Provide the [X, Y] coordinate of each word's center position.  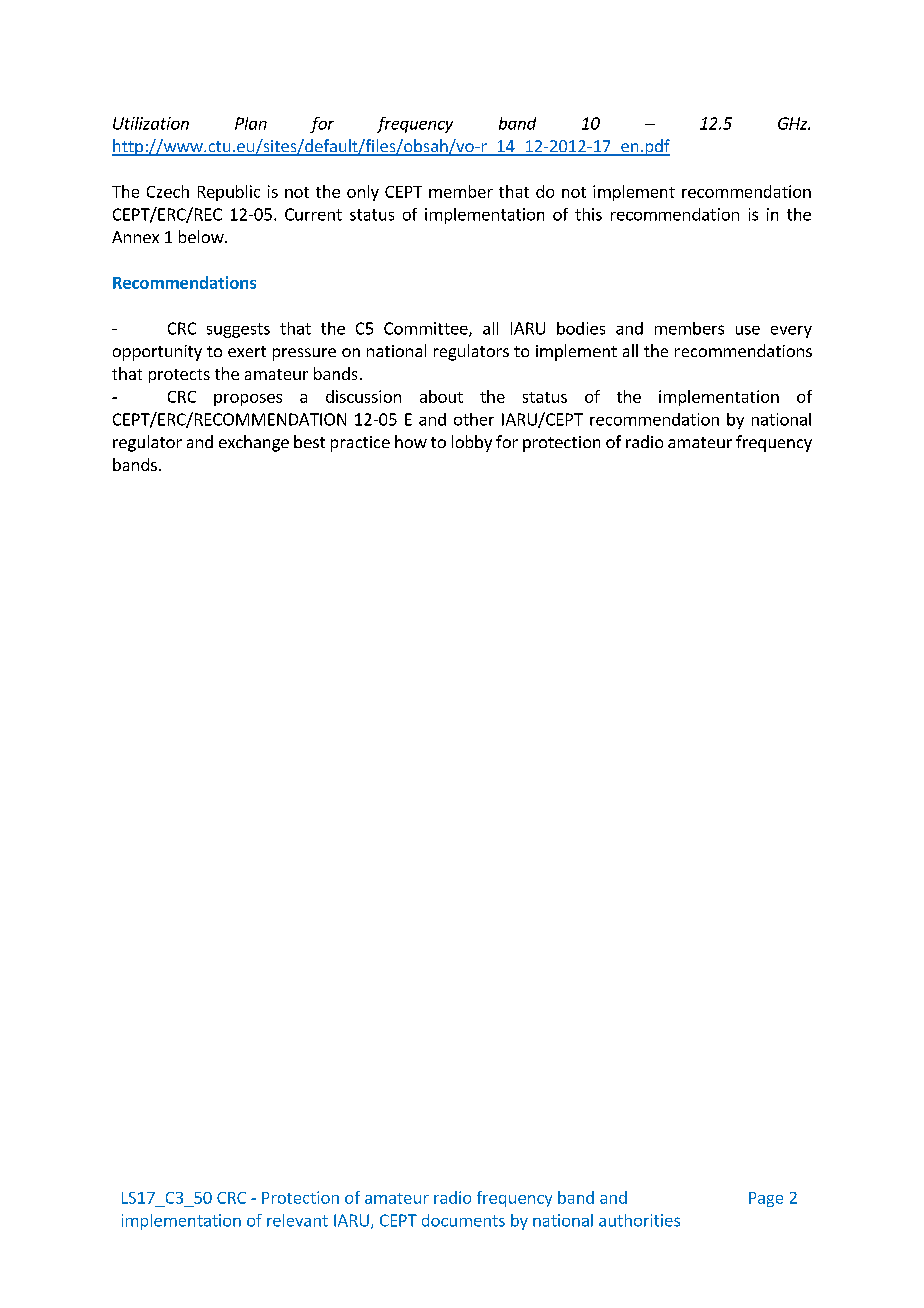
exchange [254, 443]
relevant [297, 1220]
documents [463, 1220]
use [748, 330]
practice [360, 444]
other [474, 419]
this [588, 214]
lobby [472, 443]
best [309, 441]
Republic [229, 193]
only [363, 193]
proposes [248, 400]
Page [766, 1199]
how [411, 441]
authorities [639, 1220]
